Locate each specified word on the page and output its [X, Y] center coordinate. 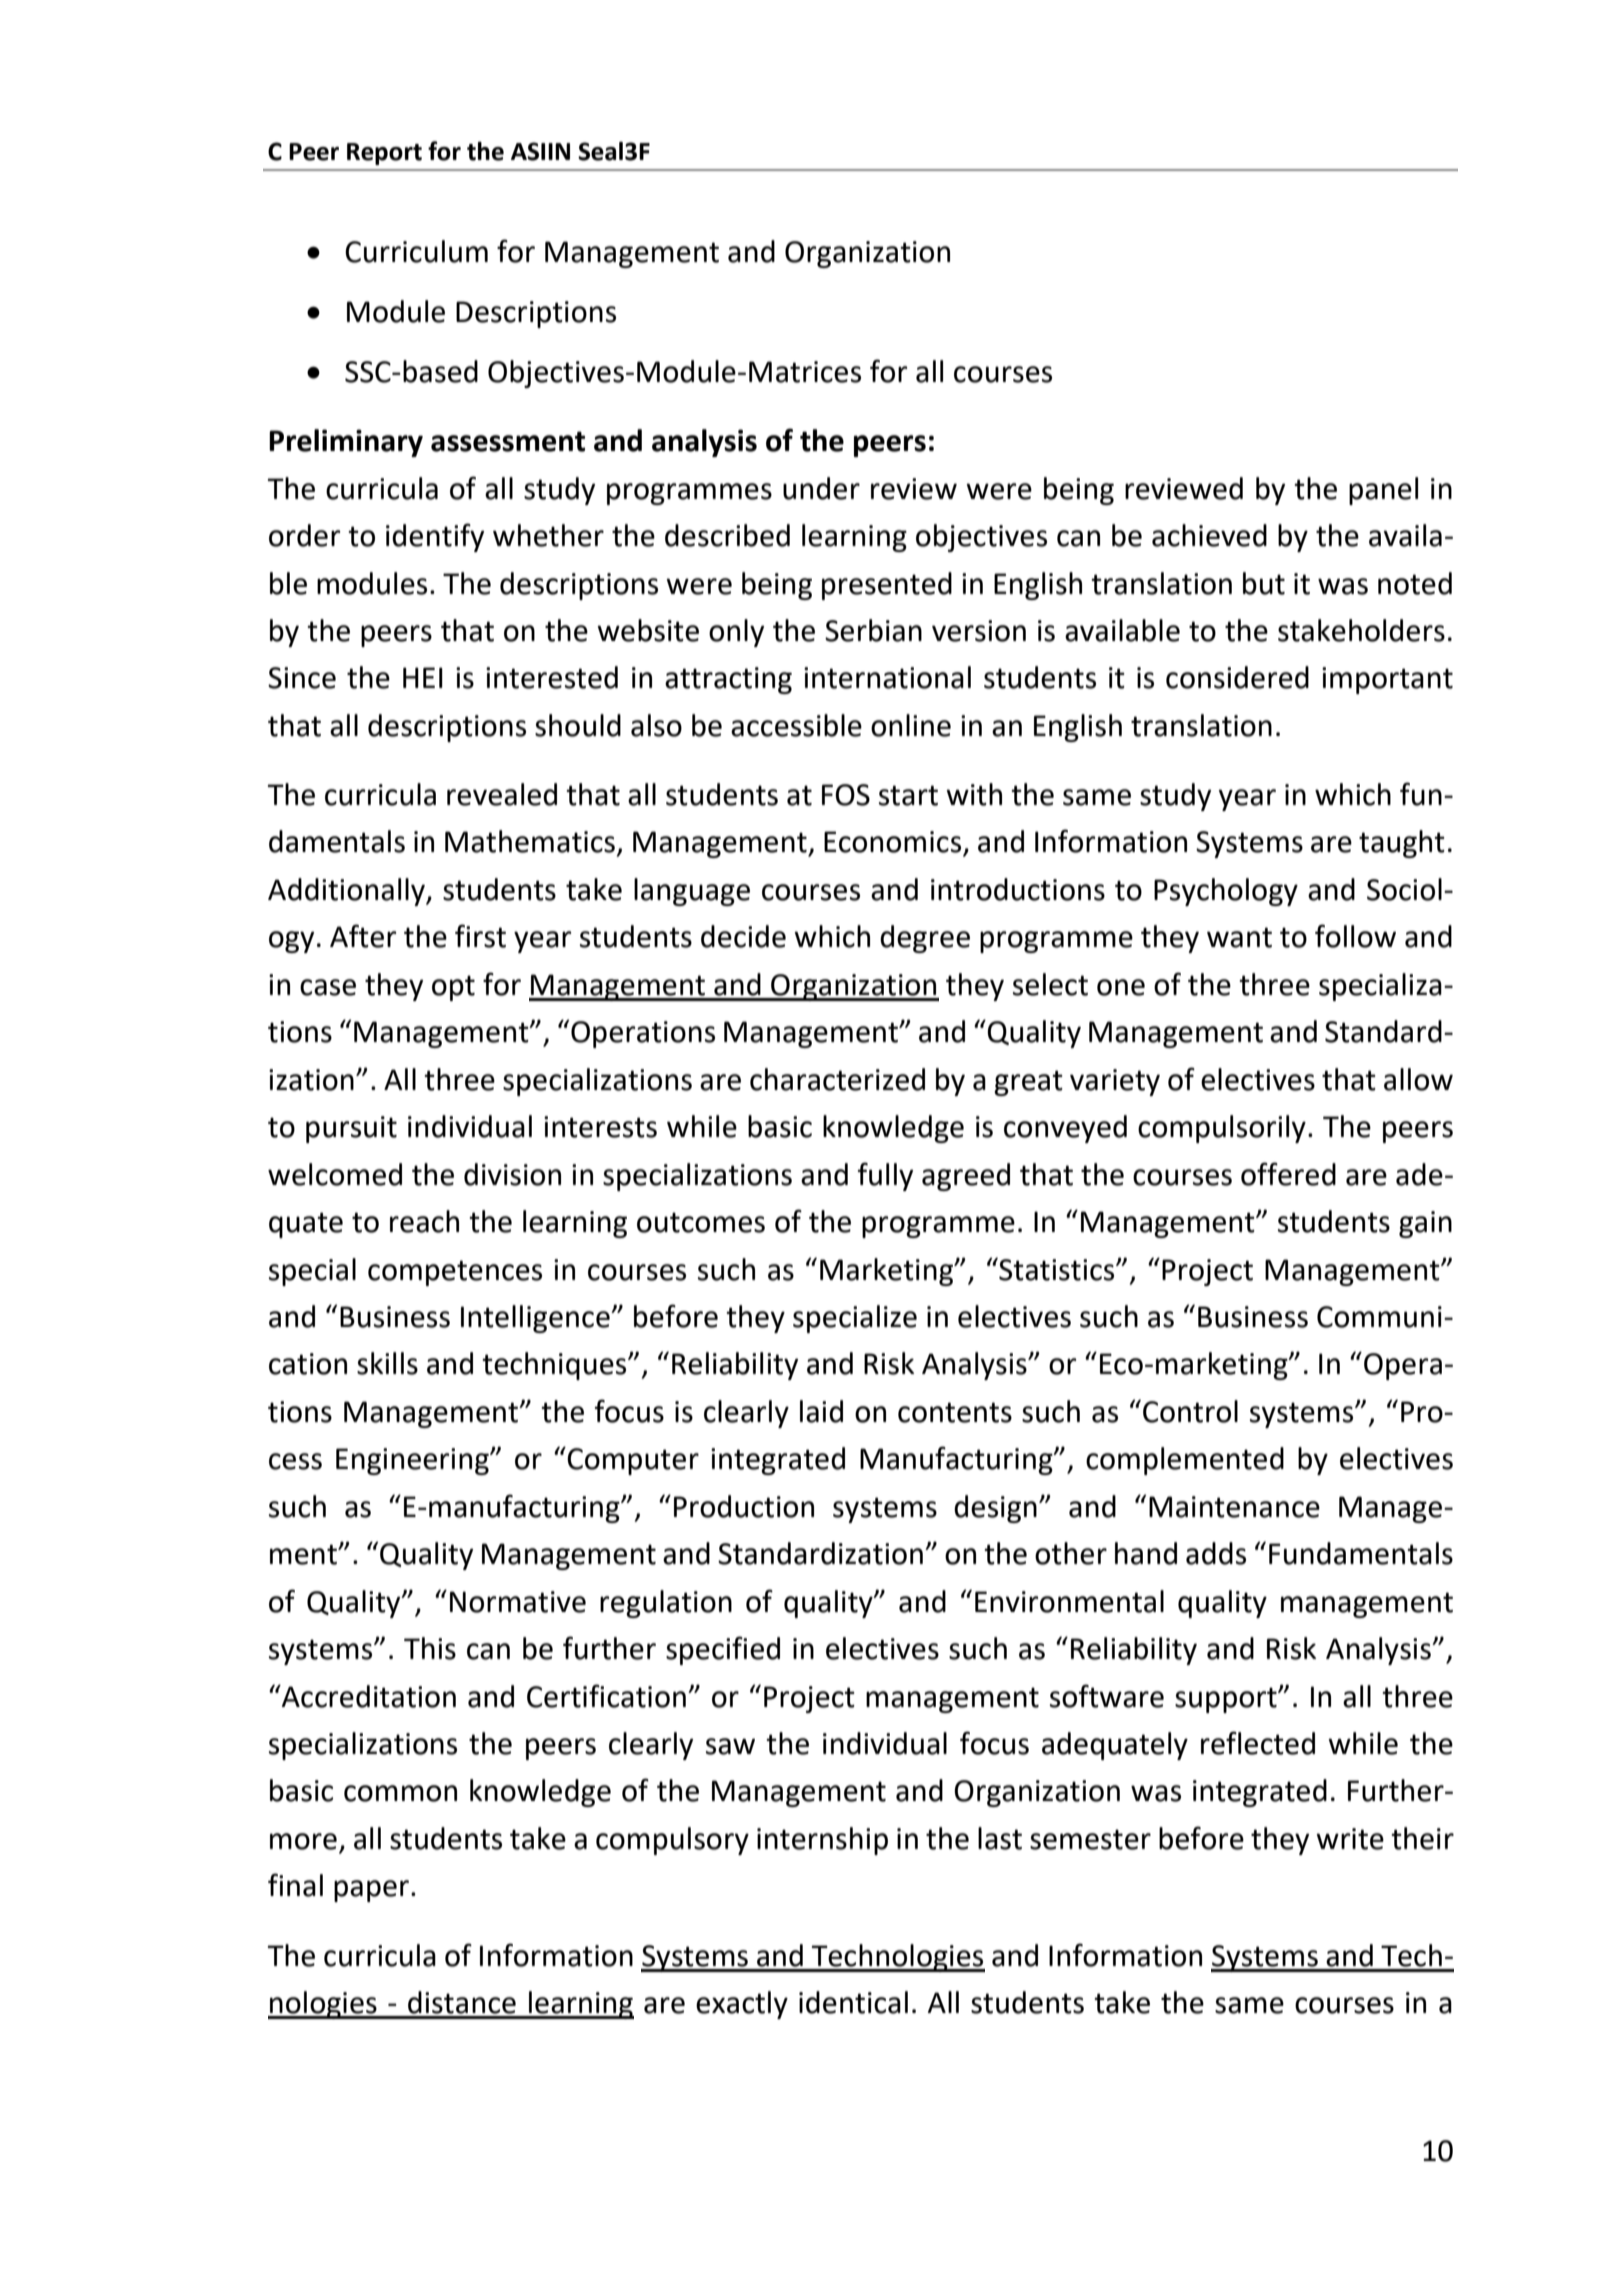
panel [1383, 491]
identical [853, 2002]
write [1350, 1839]
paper [371, 1891]
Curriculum [416, 251]
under [821, 488]
